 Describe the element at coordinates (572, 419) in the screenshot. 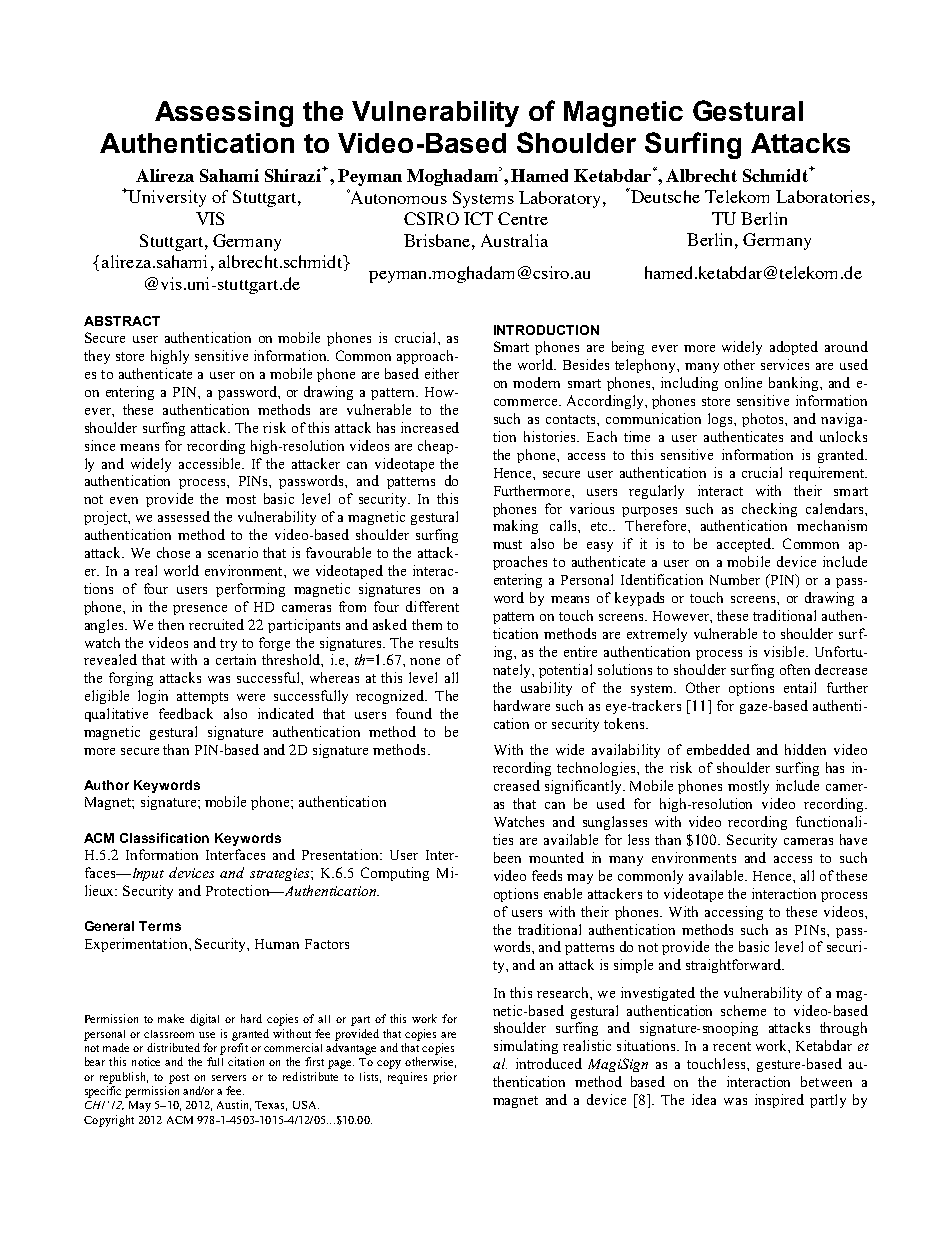

I see `contacts` at that location.
